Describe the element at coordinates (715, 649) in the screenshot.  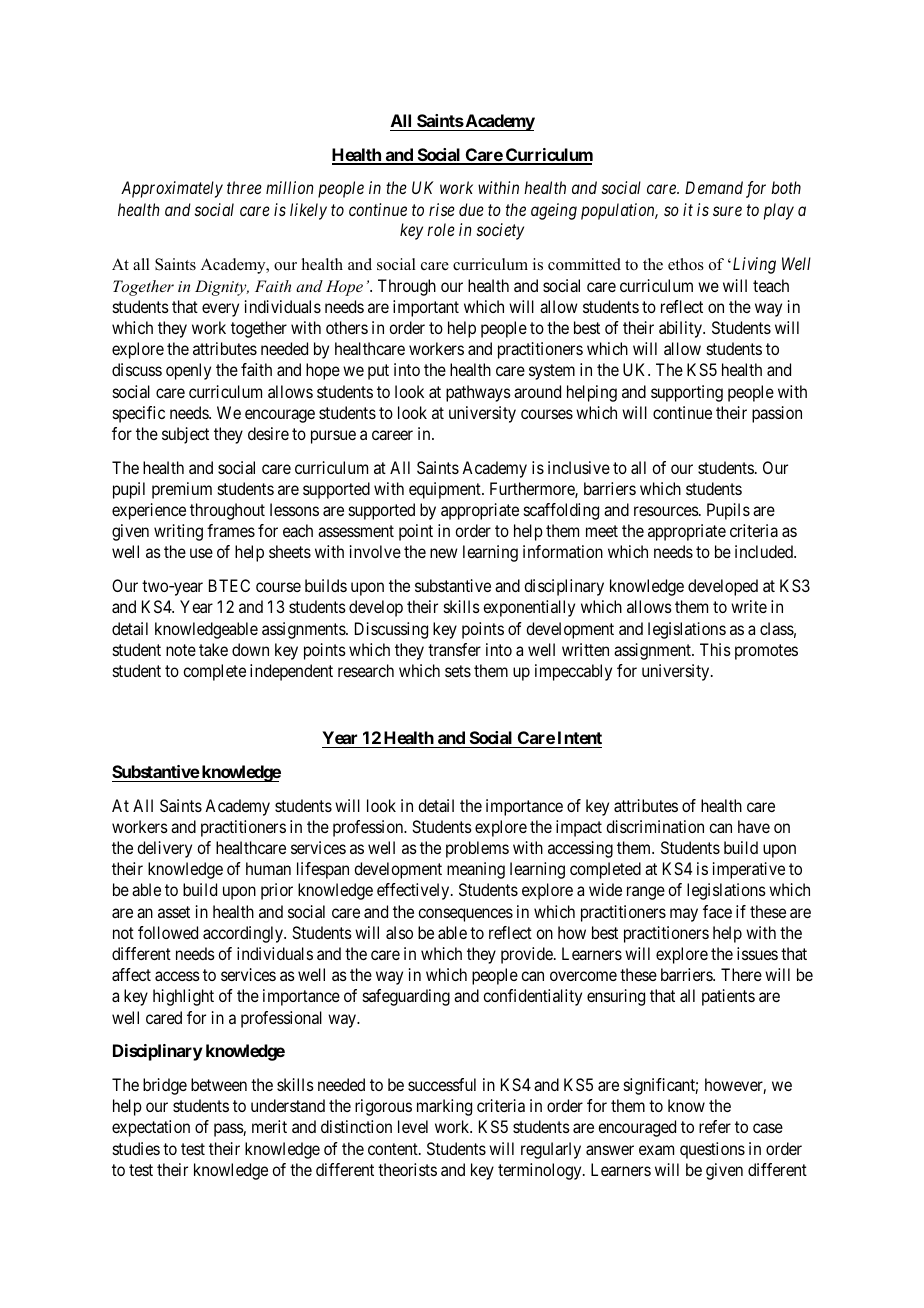
I see `This` at that location.
